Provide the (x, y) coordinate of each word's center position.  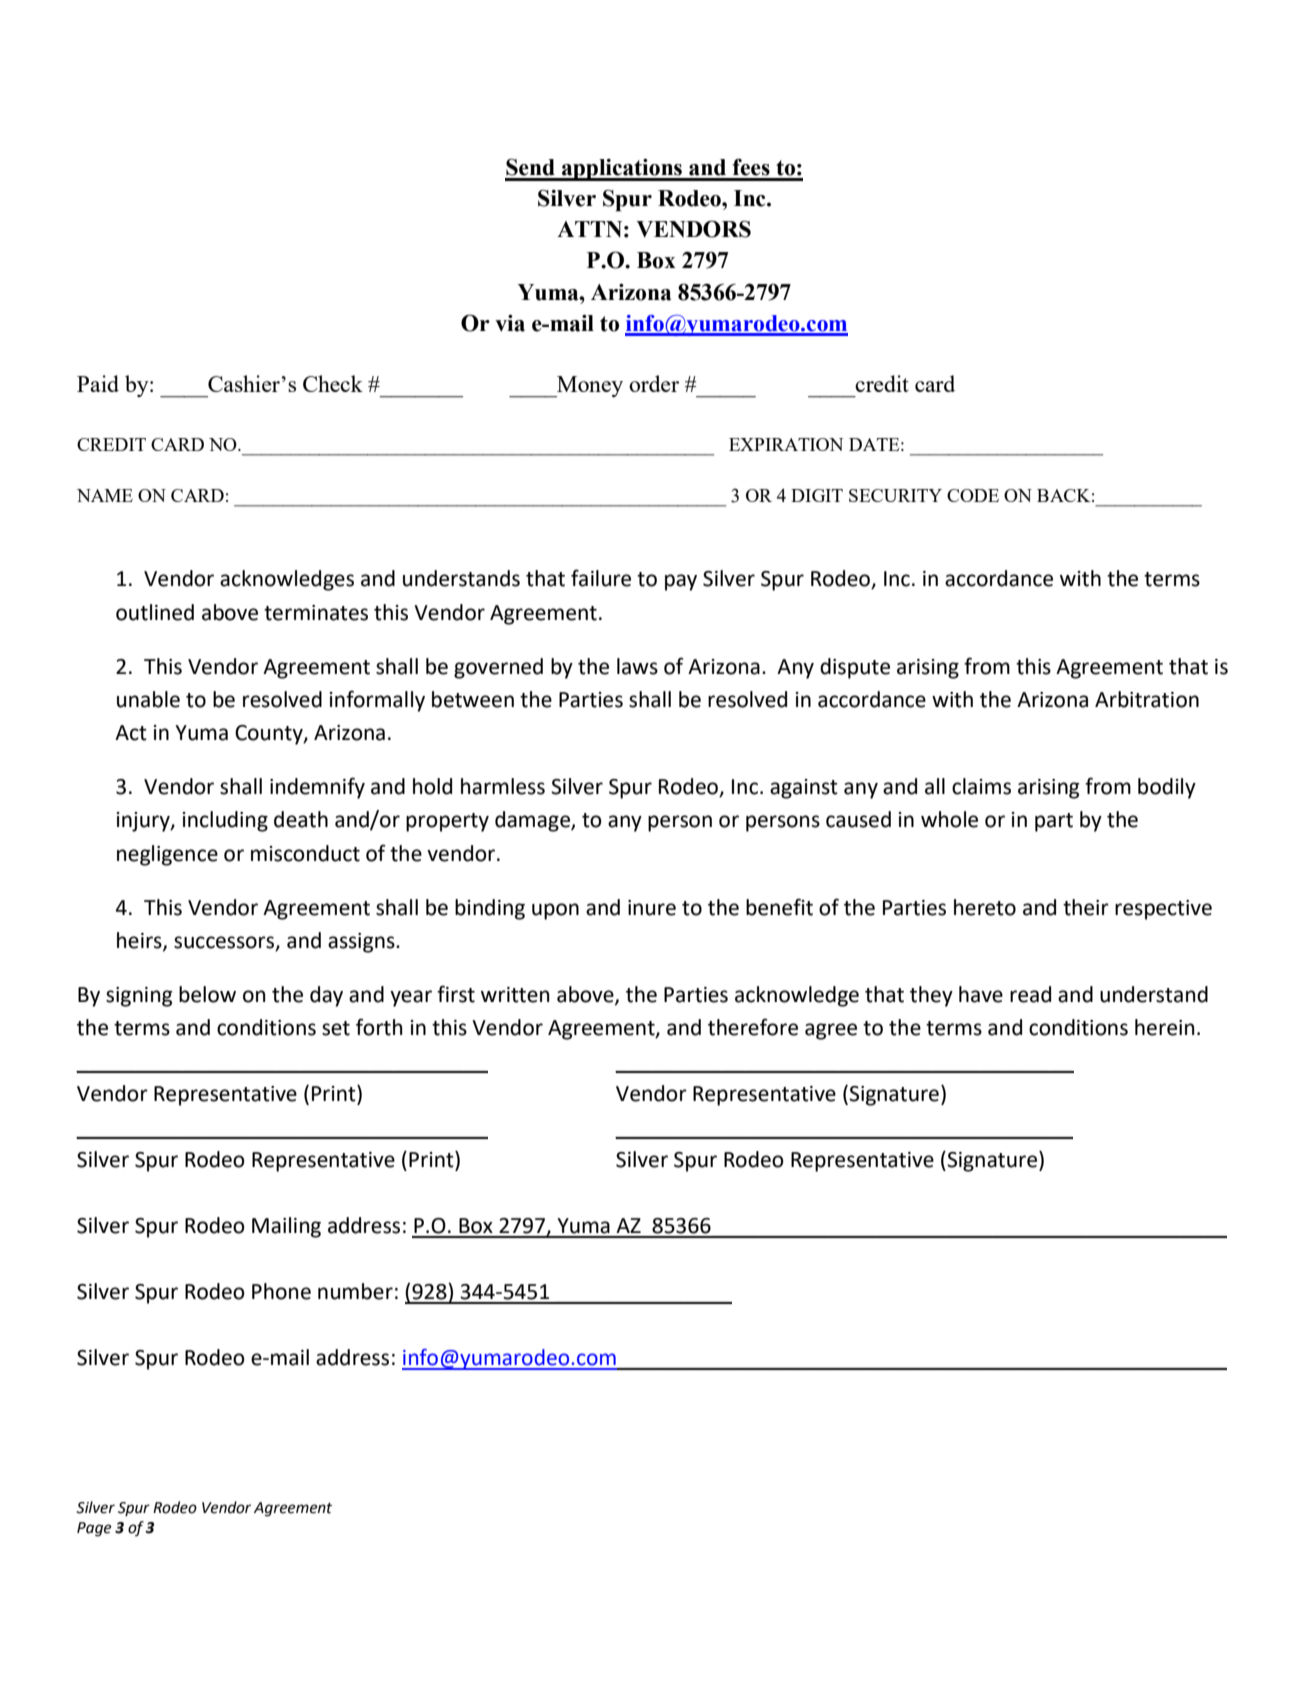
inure (652, 908)
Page (94, 1529)
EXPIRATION (786, 444)
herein (1165, 1027)
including (225, 821)
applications (622, 170)
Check (333, 383)
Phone (281, 1291)
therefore (753, 1027)
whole (949, 819)
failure (601, 578)
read (1030, 994)
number (355, 1291)
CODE (973, 495)
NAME (105, 495)
